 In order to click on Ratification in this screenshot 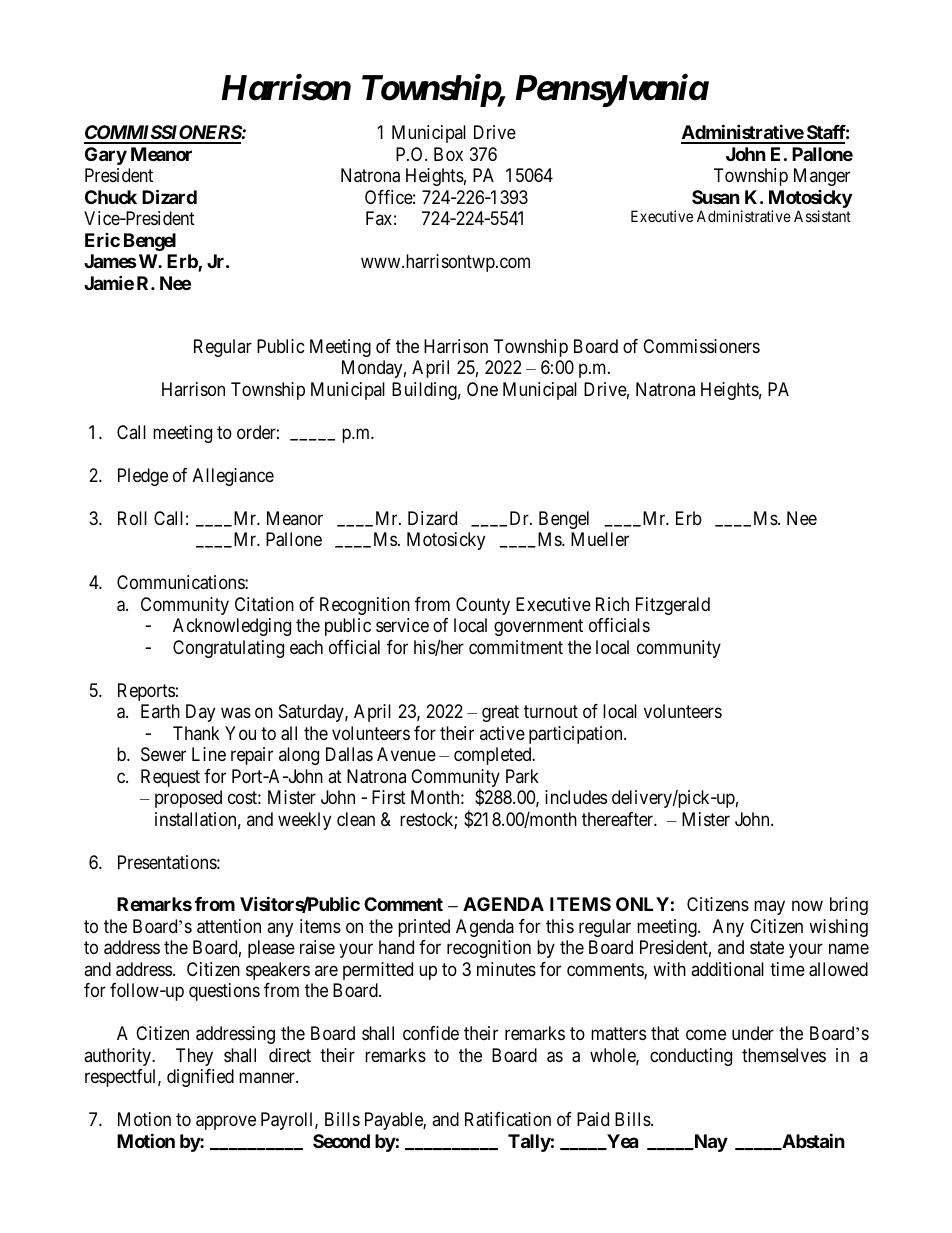, I will do `click(508, 1119)`.
